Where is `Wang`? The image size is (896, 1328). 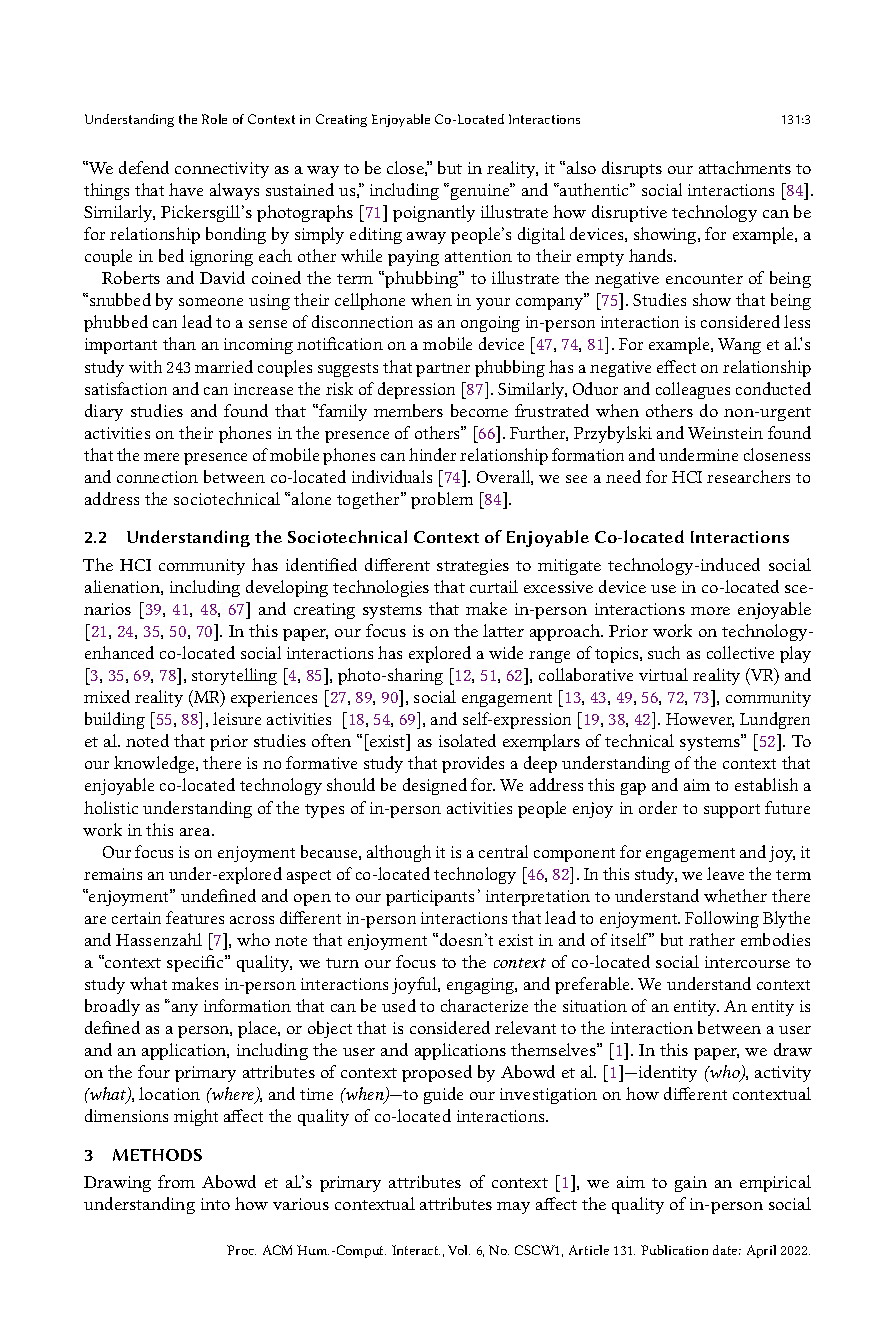
Wang is located at coordinates (739, 346).
